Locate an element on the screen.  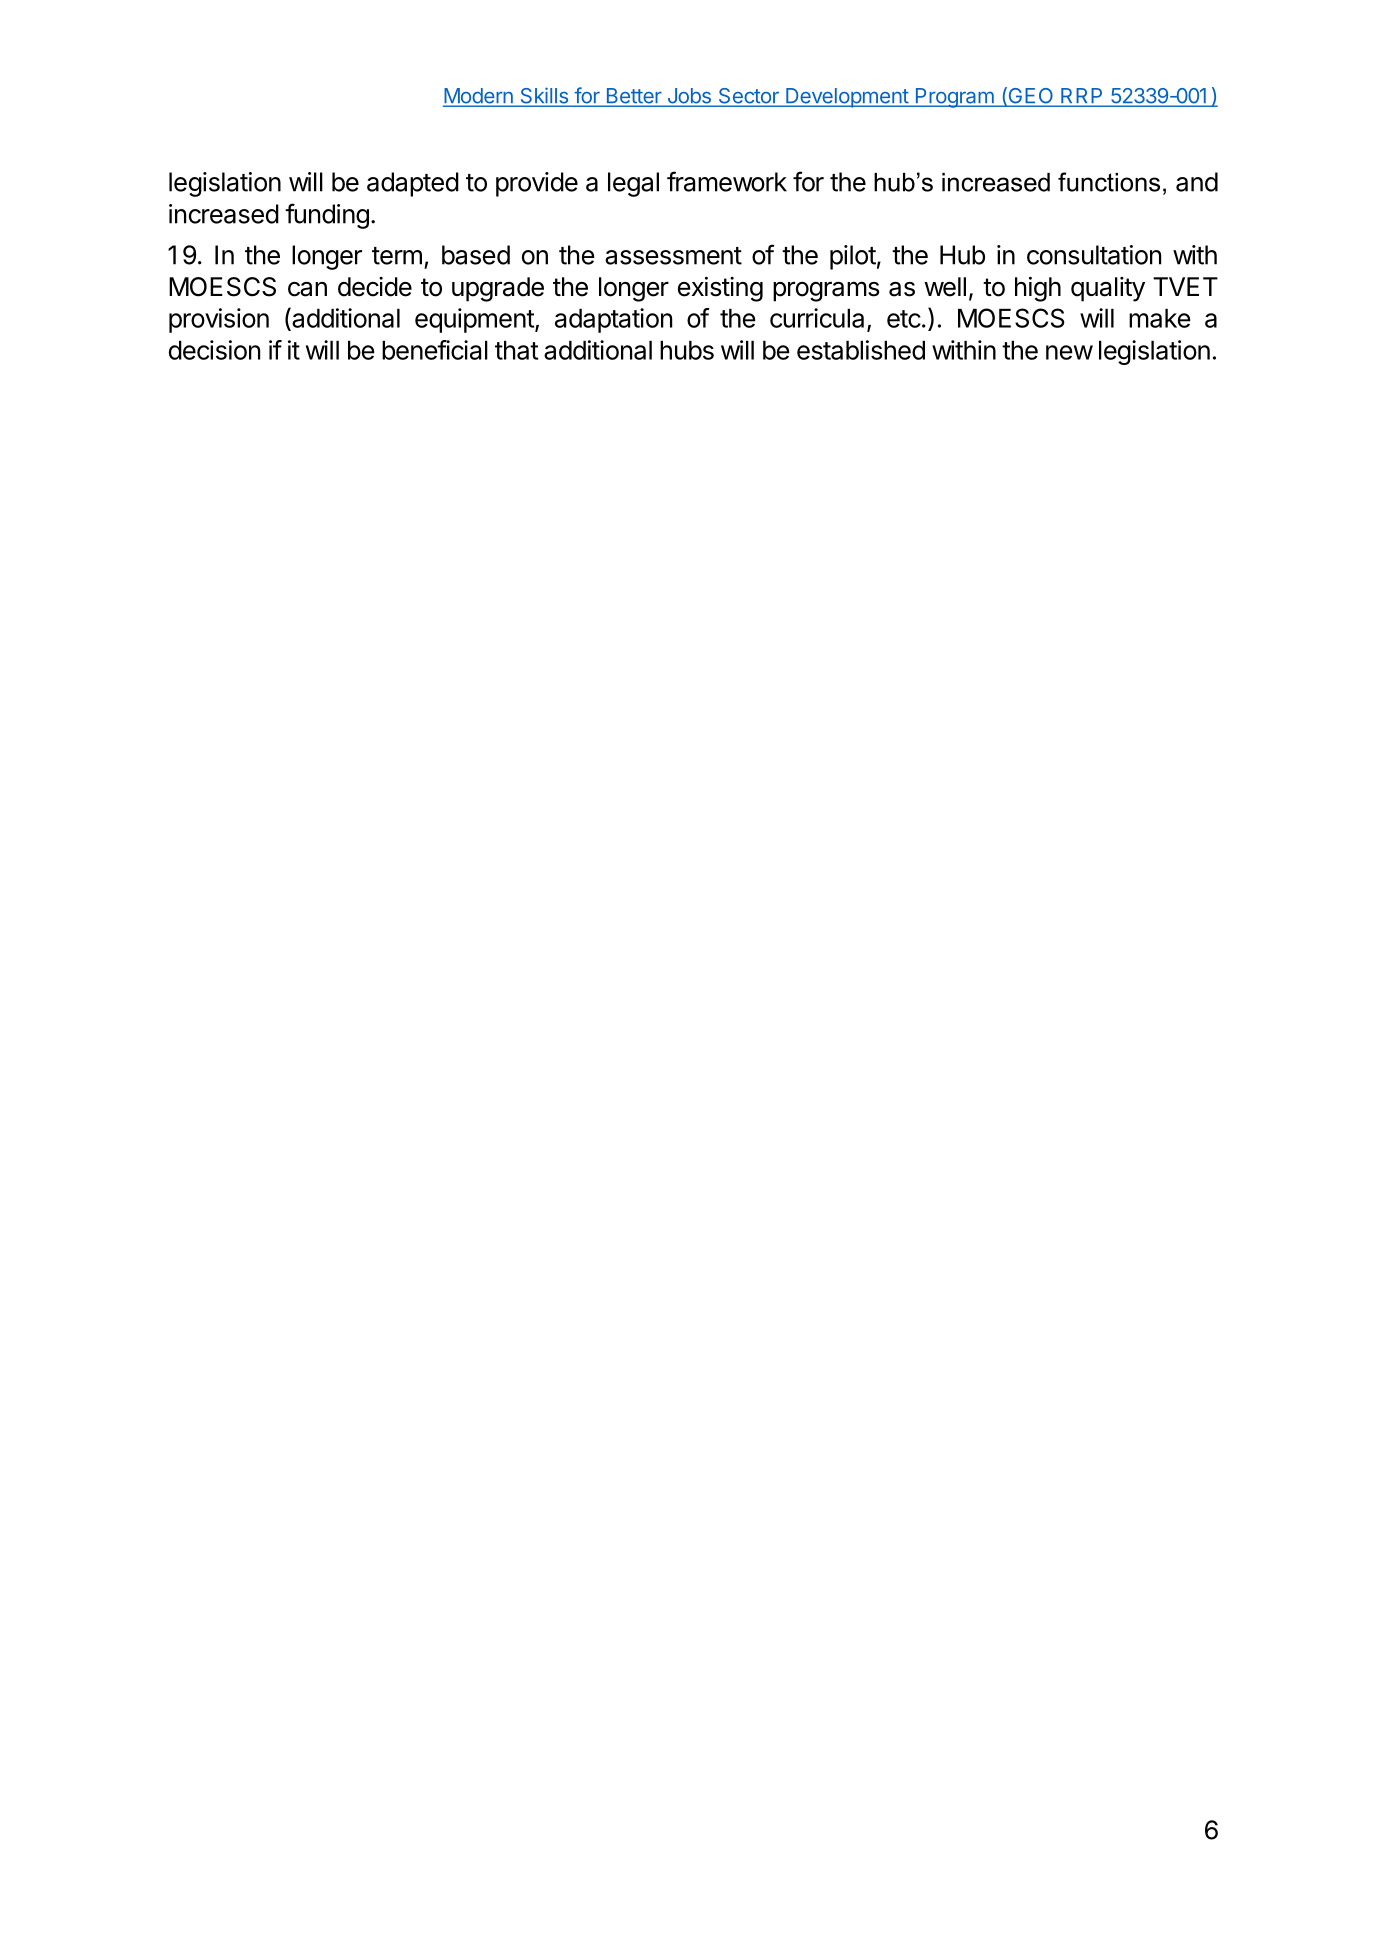
Jobs is located at coordinates (689, 97).
